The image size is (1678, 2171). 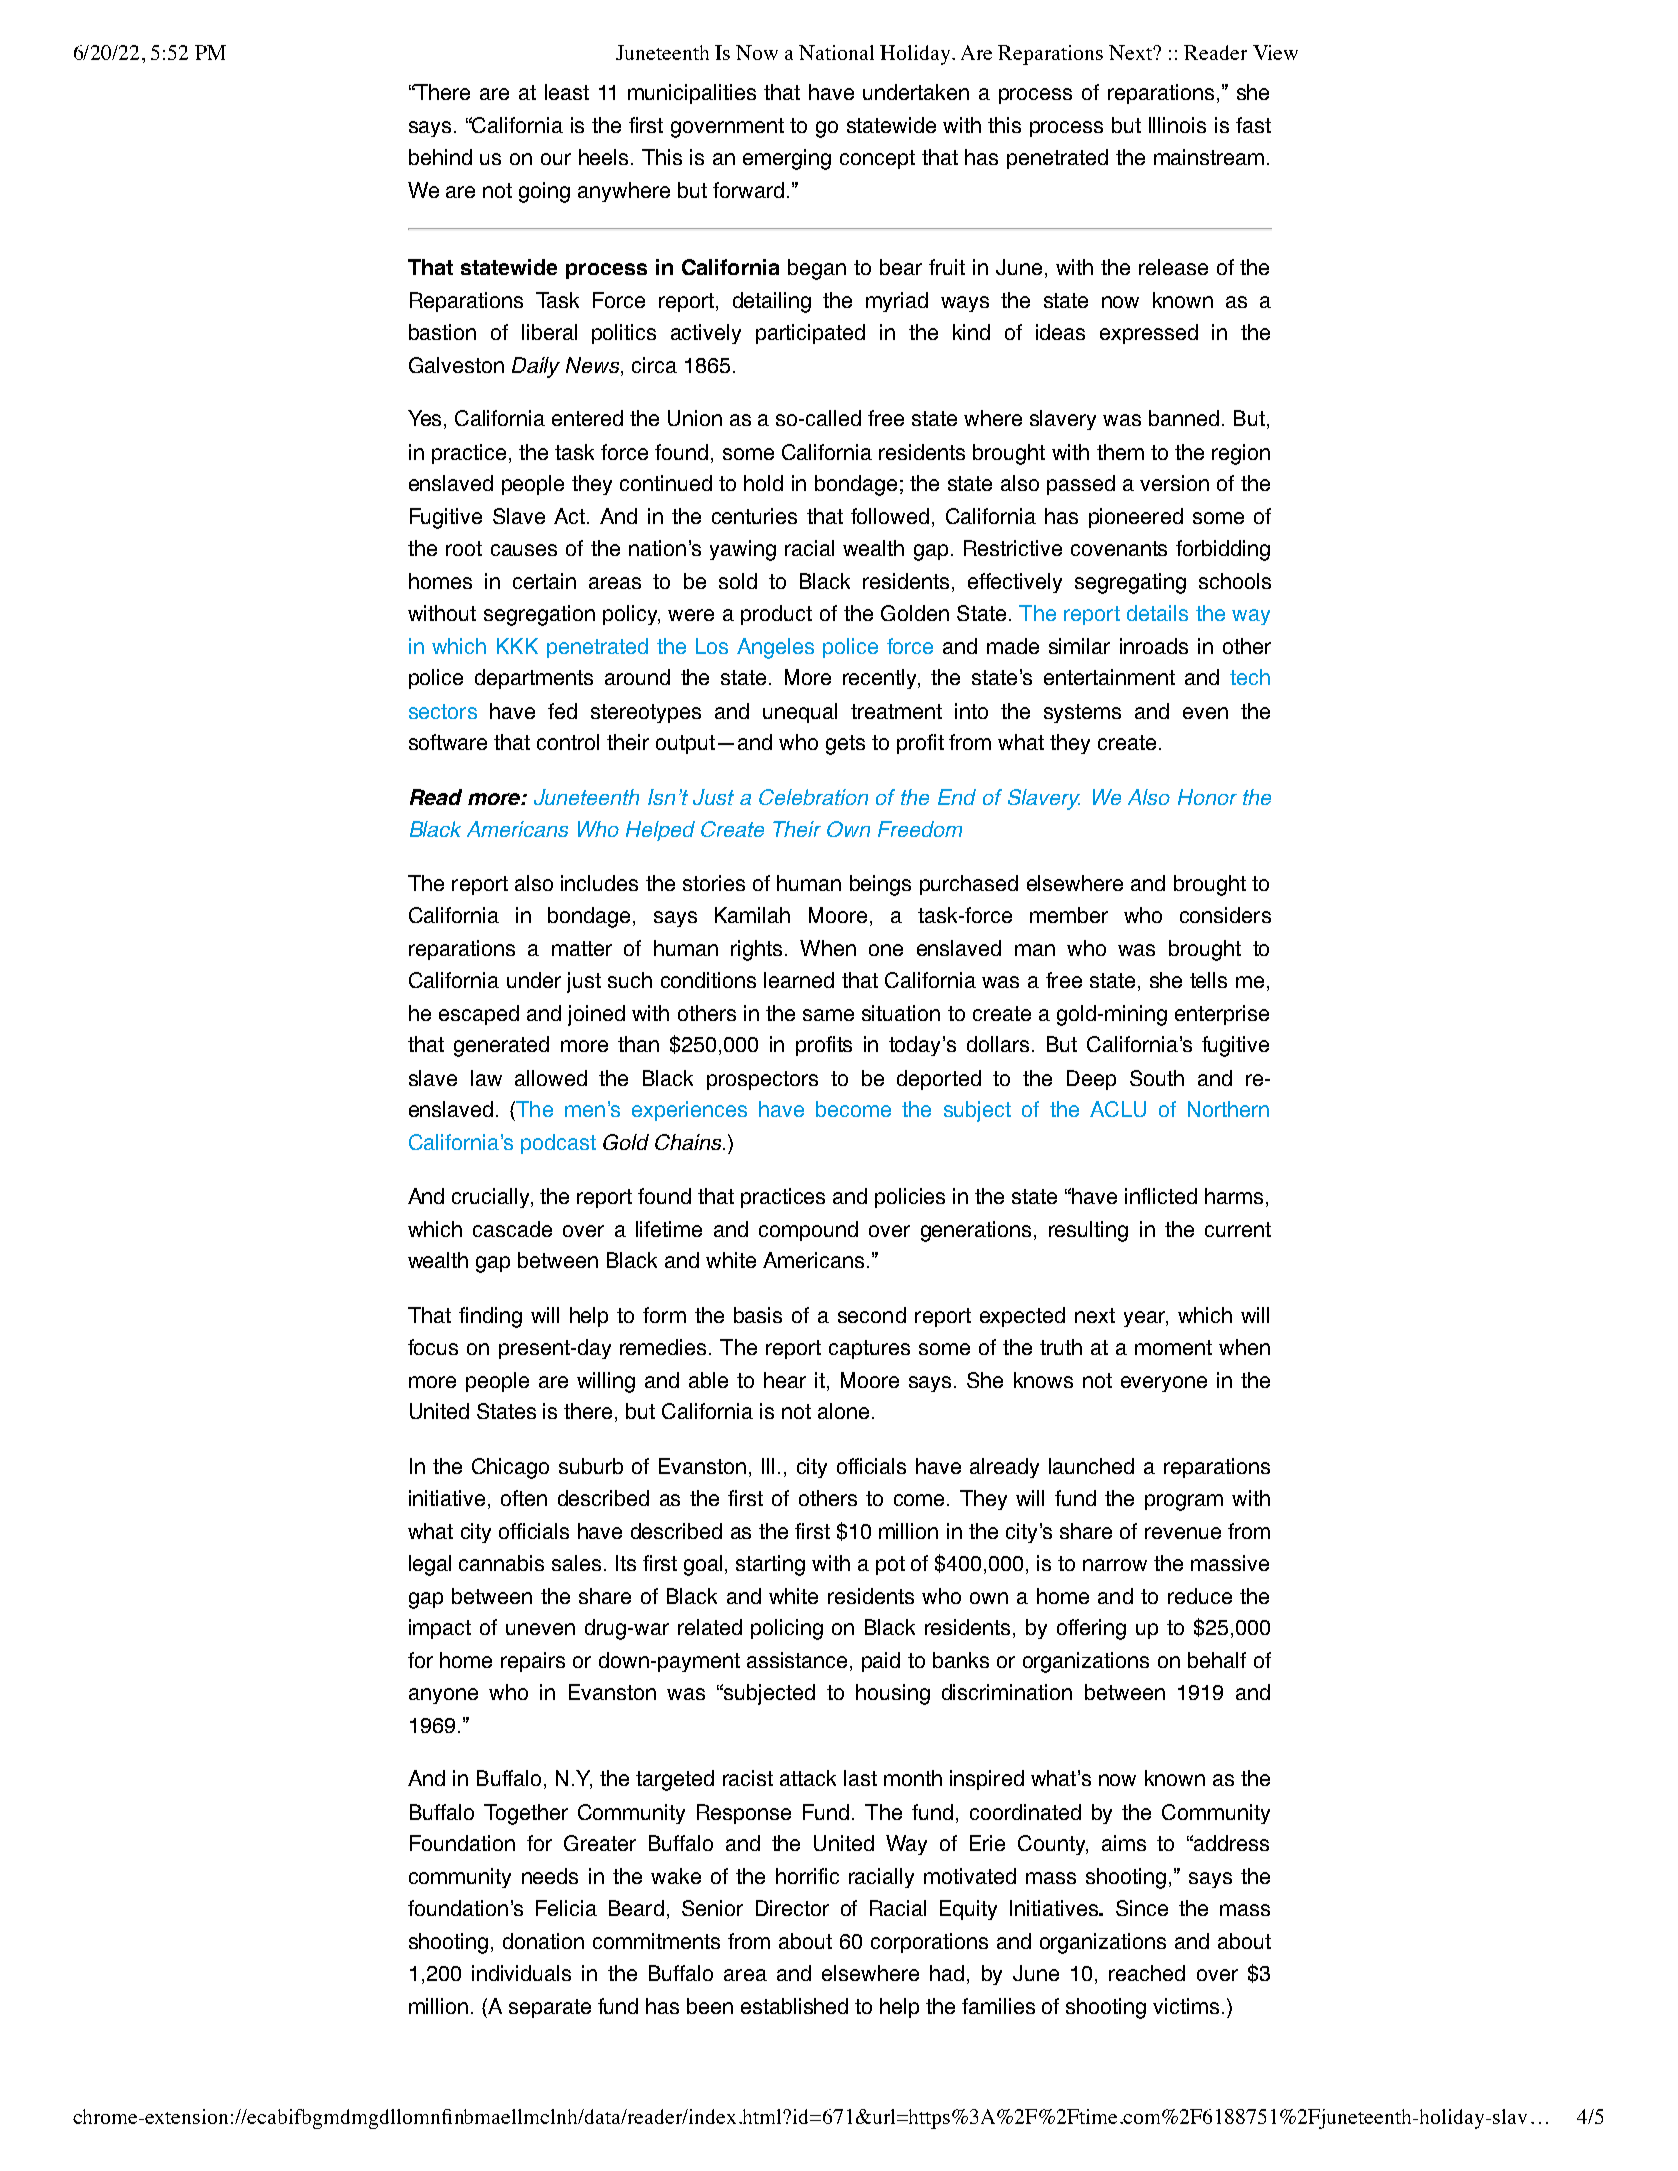 What do you see at coordinates (521, 1973) in the page?
I see `individuals` at bounding box center [521, 1973].
